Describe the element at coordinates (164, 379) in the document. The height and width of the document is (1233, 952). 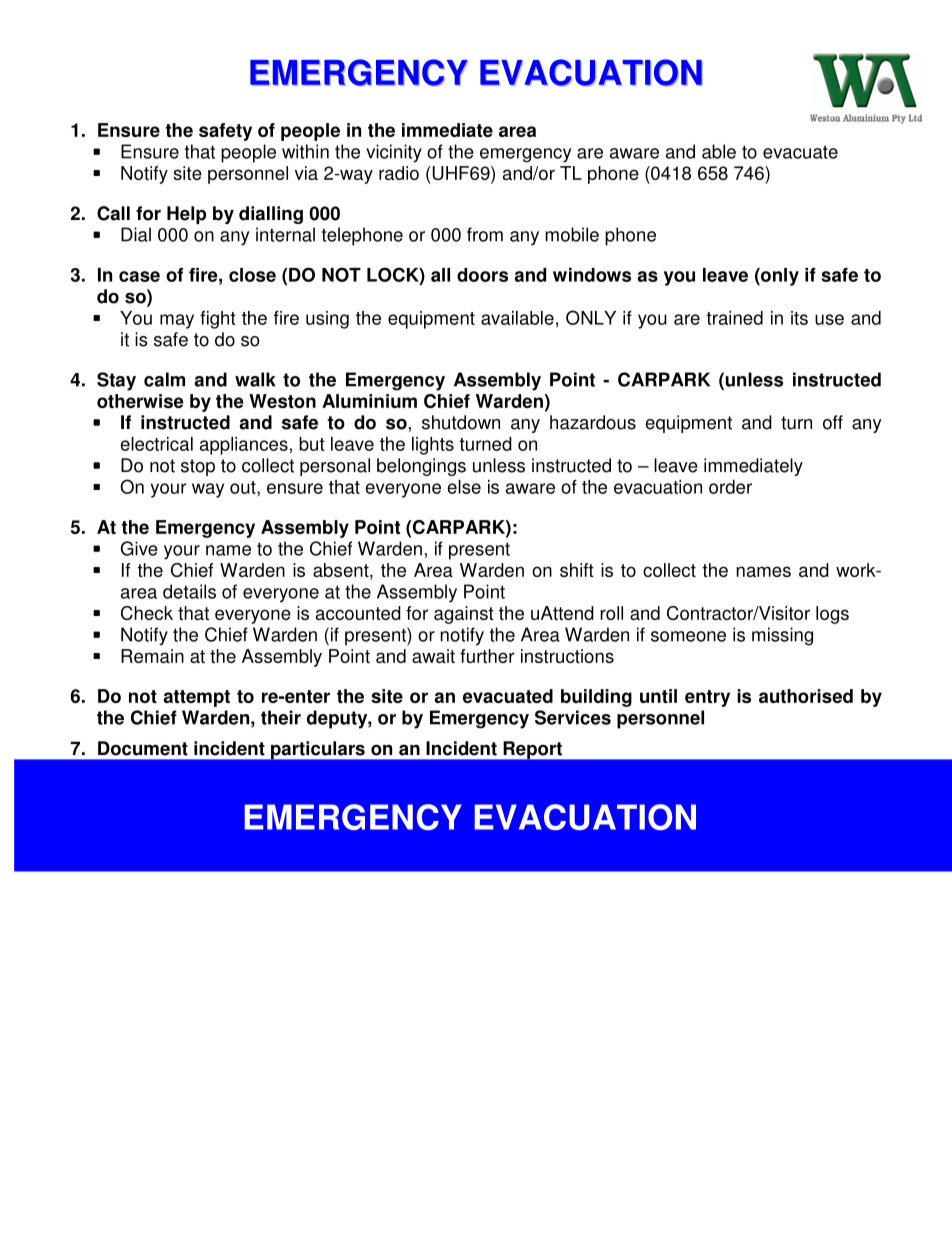
I see `calm` at that location.
